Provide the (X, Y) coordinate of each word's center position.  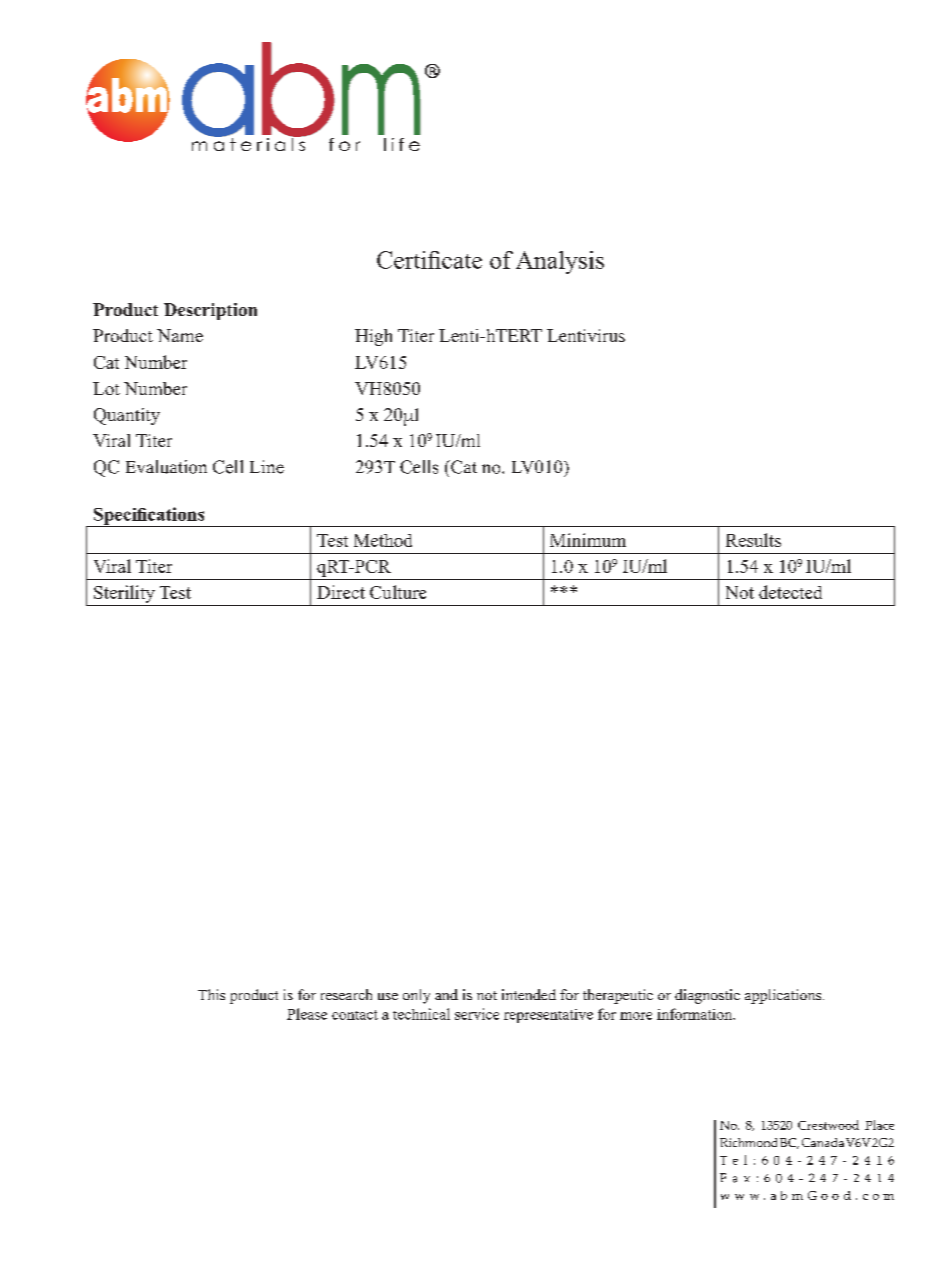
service (477, 1014)
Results (753, 540)
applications (784, 996)
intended (529, 994)
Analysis (560, 262)
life (402, 144)
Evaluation (166, 467)
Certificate (429, 260)
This (211, 994)
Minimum (588, 540)
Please (307, 1014)
